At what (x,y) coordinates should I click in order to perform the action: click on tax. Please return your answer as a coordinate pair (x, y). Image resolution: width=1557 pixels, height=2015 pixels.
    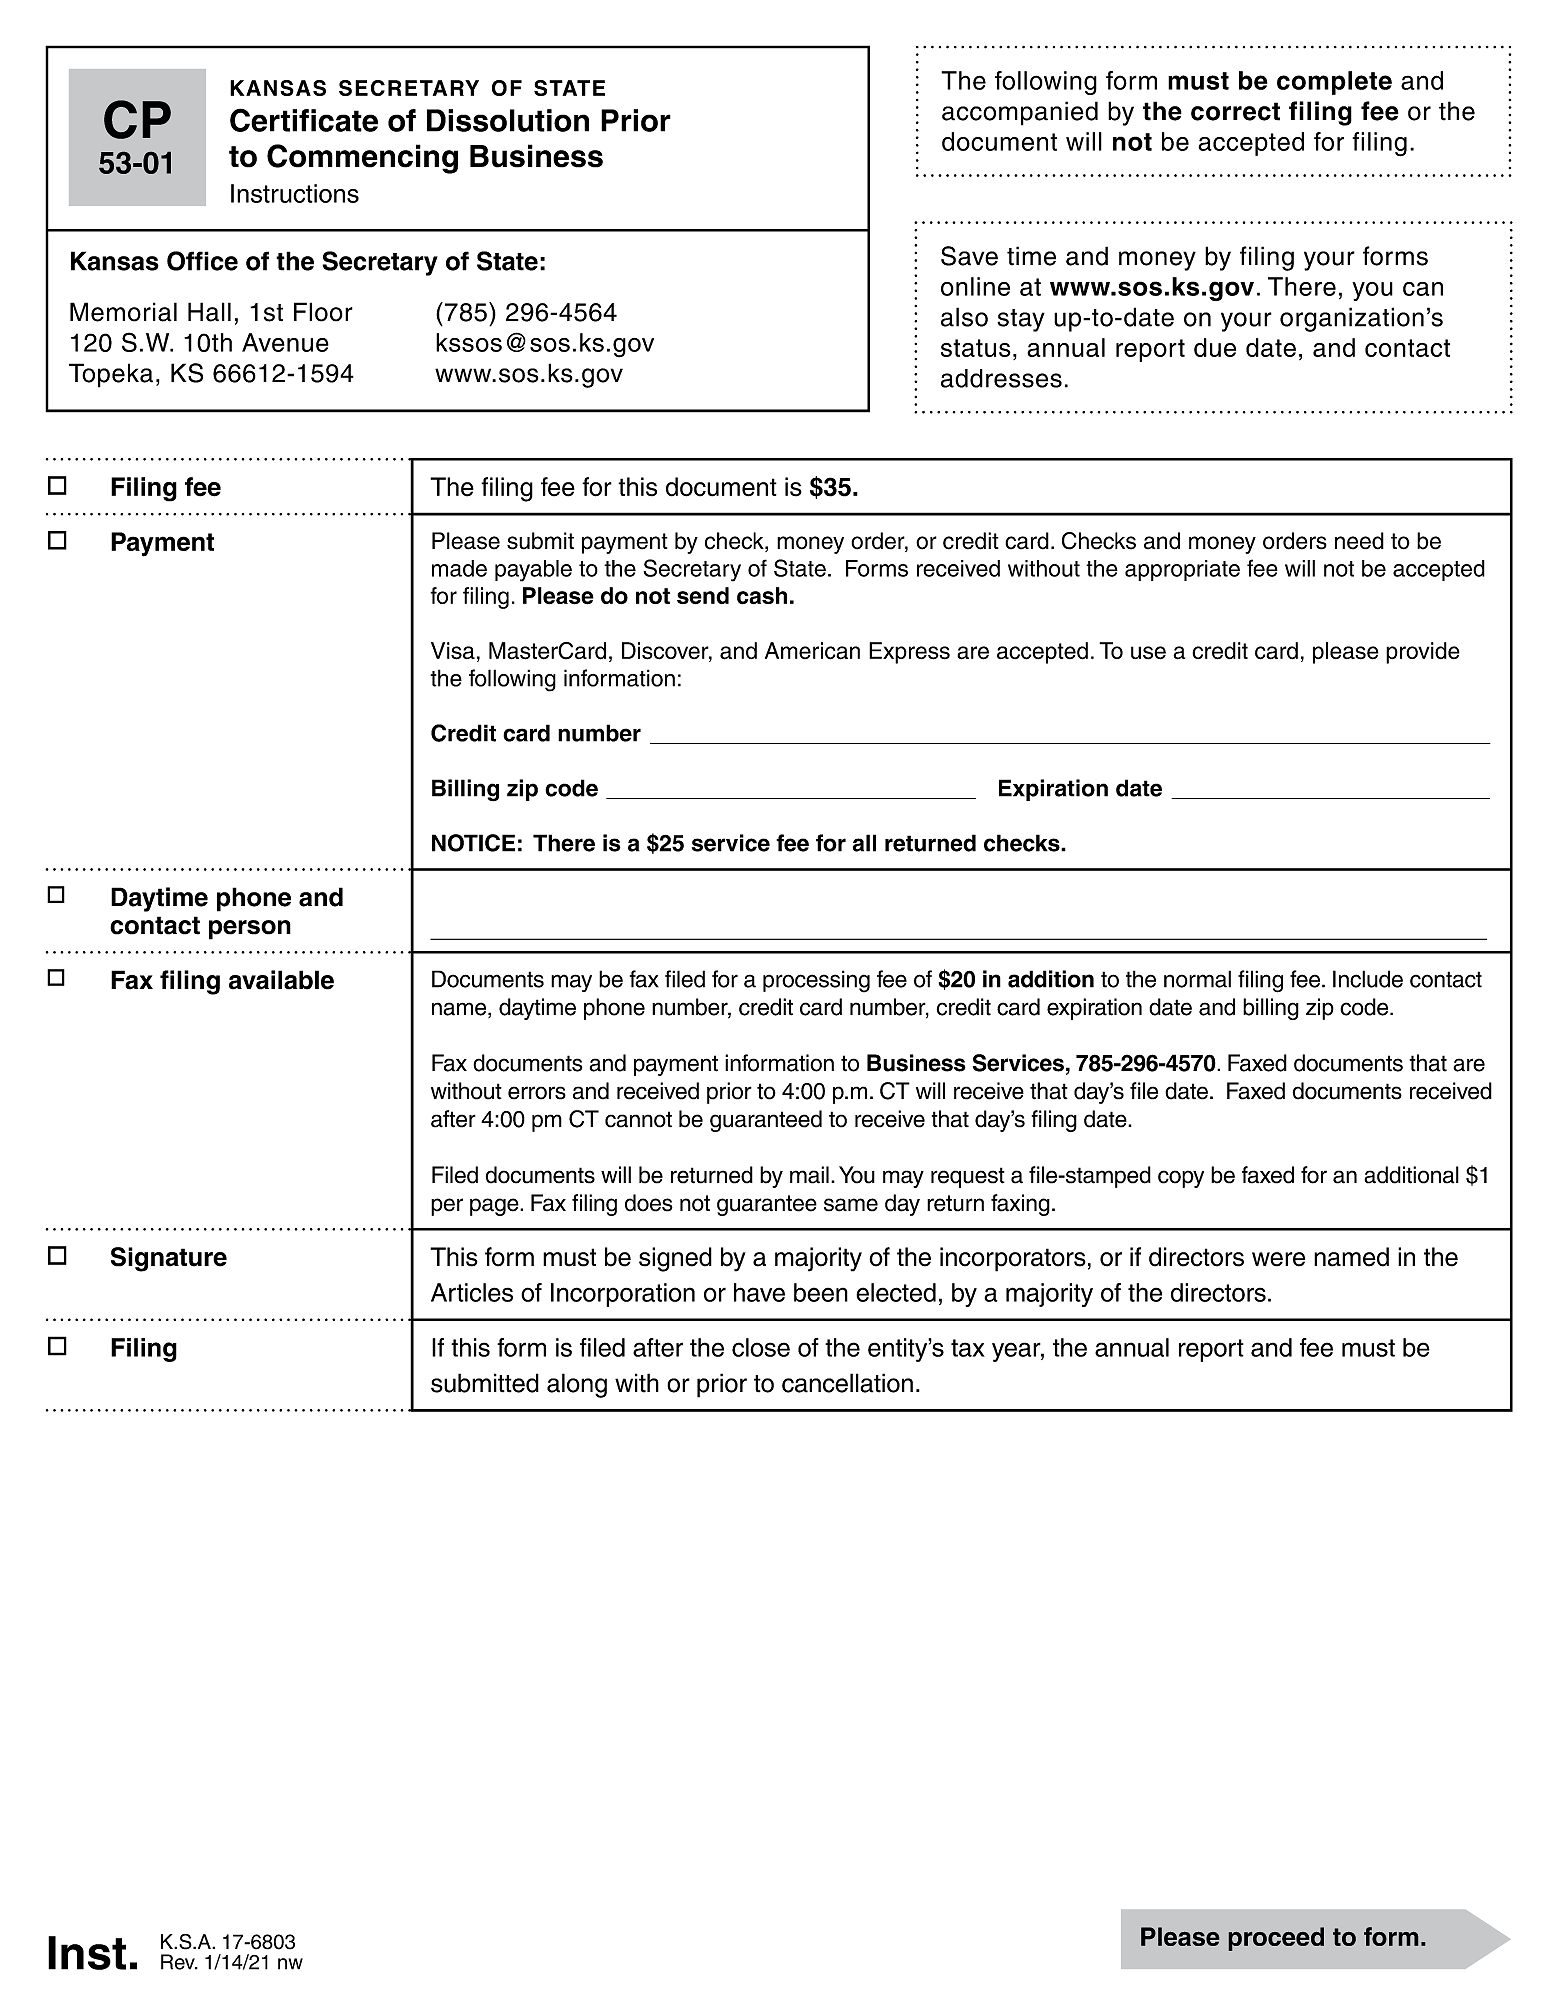
    Looking at the image, I should click on (968, 1348).
